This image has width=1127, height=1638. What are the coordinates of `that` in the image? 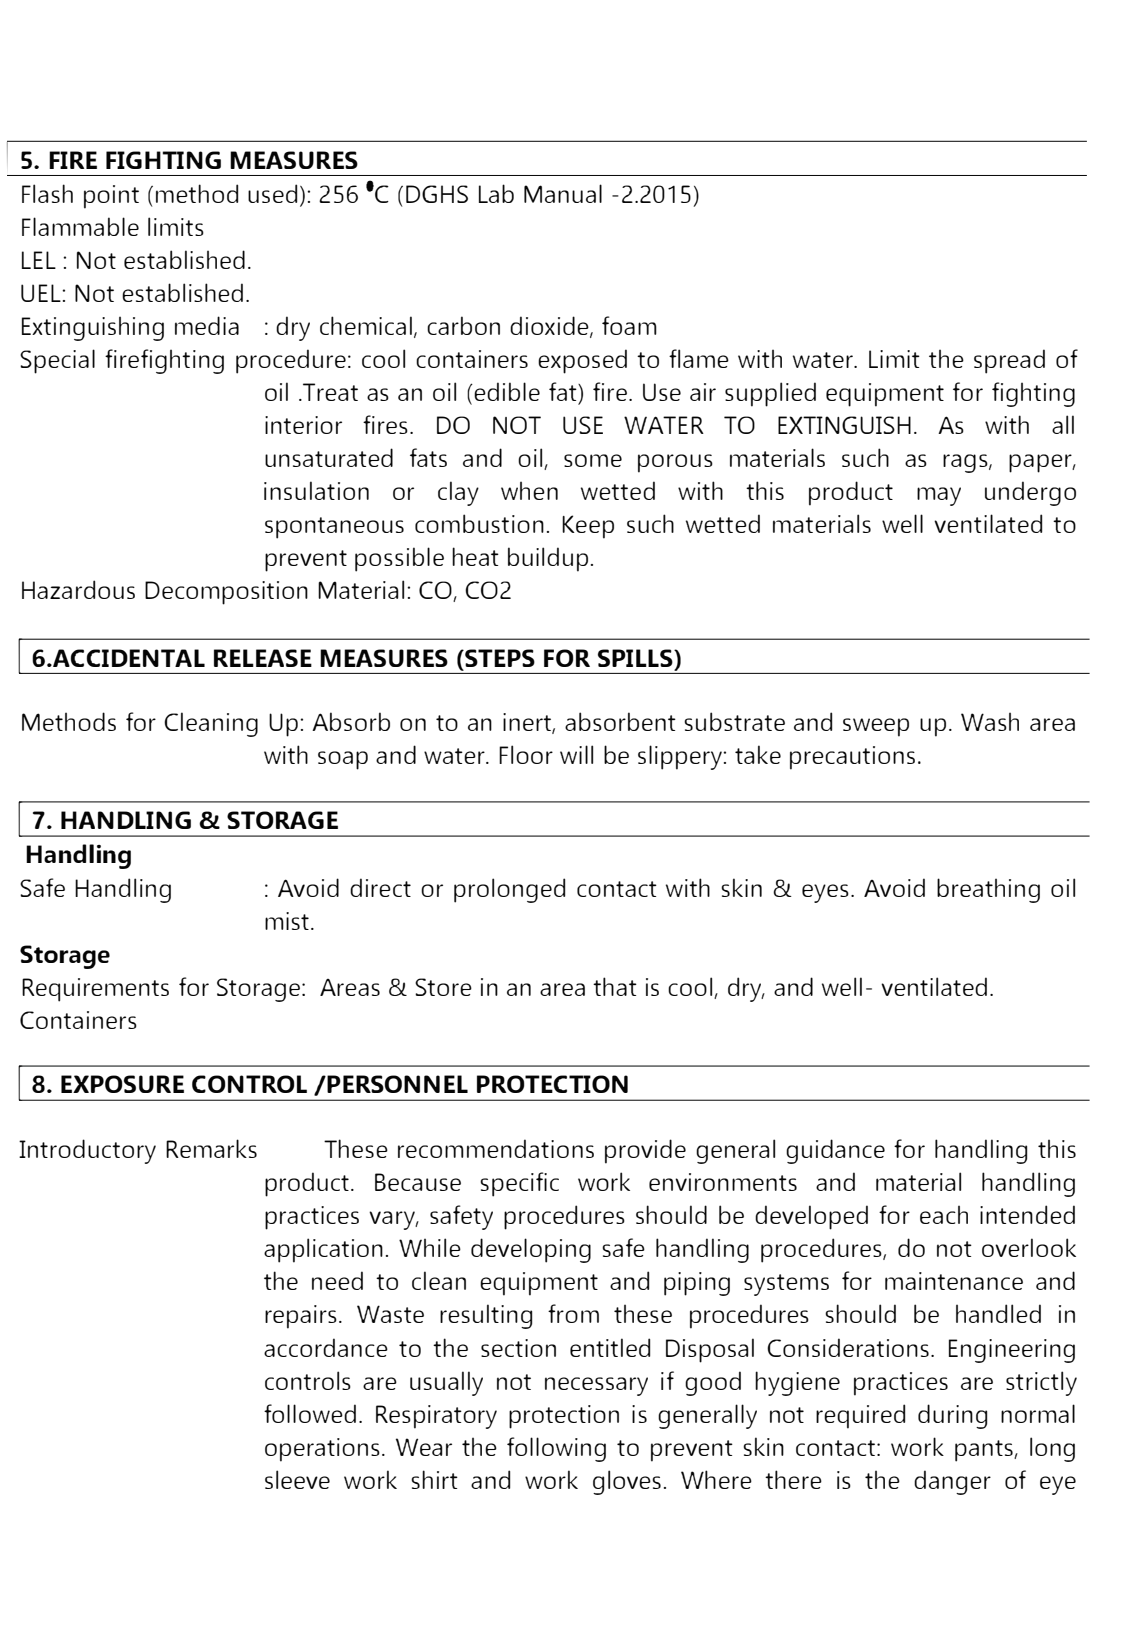 It's located at (615, 986).
